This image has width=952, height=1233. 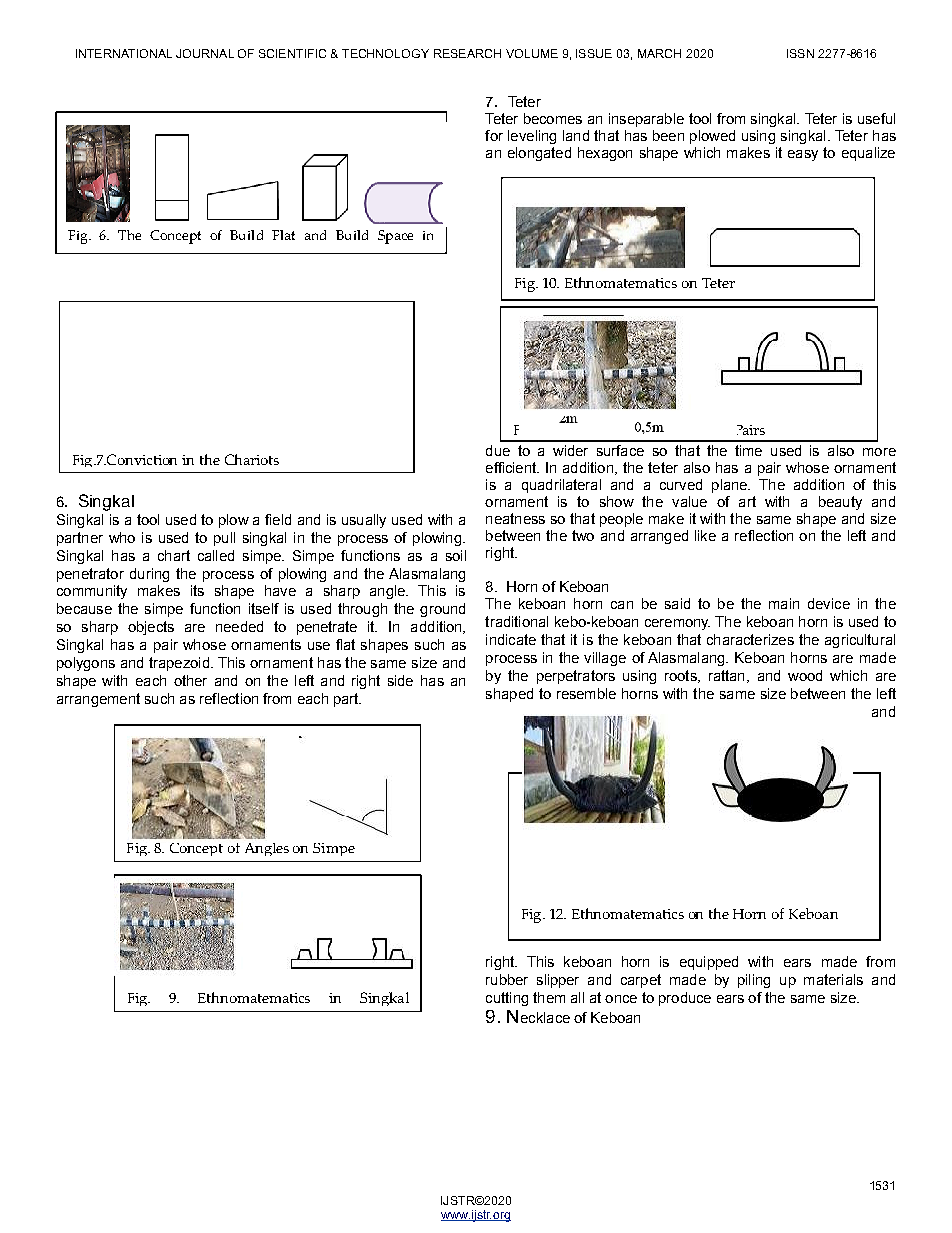 I want to click on RESEARCH, so click(x=467, y=53).
